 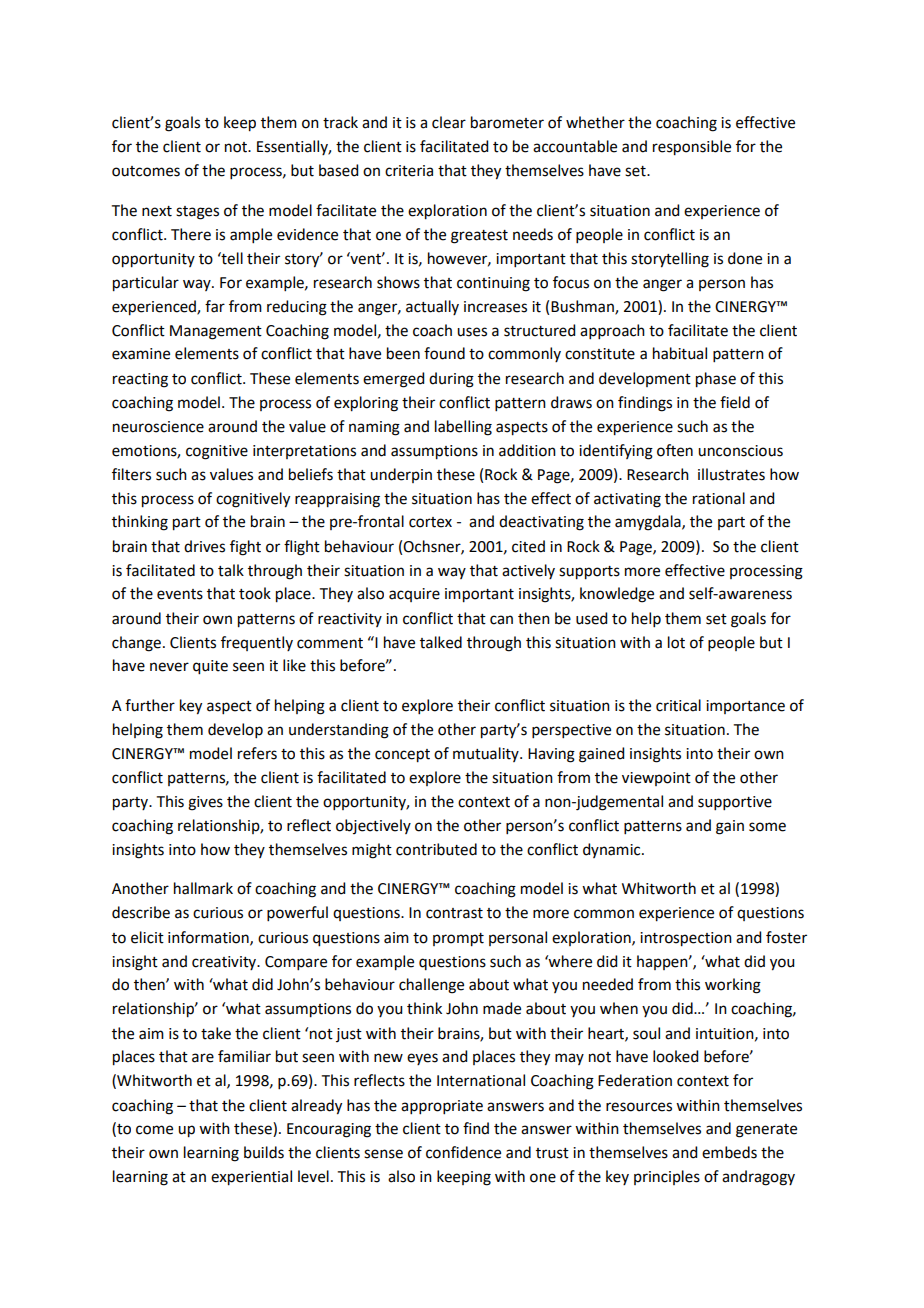 I want to click on stages, so click(x=197, y=213).
